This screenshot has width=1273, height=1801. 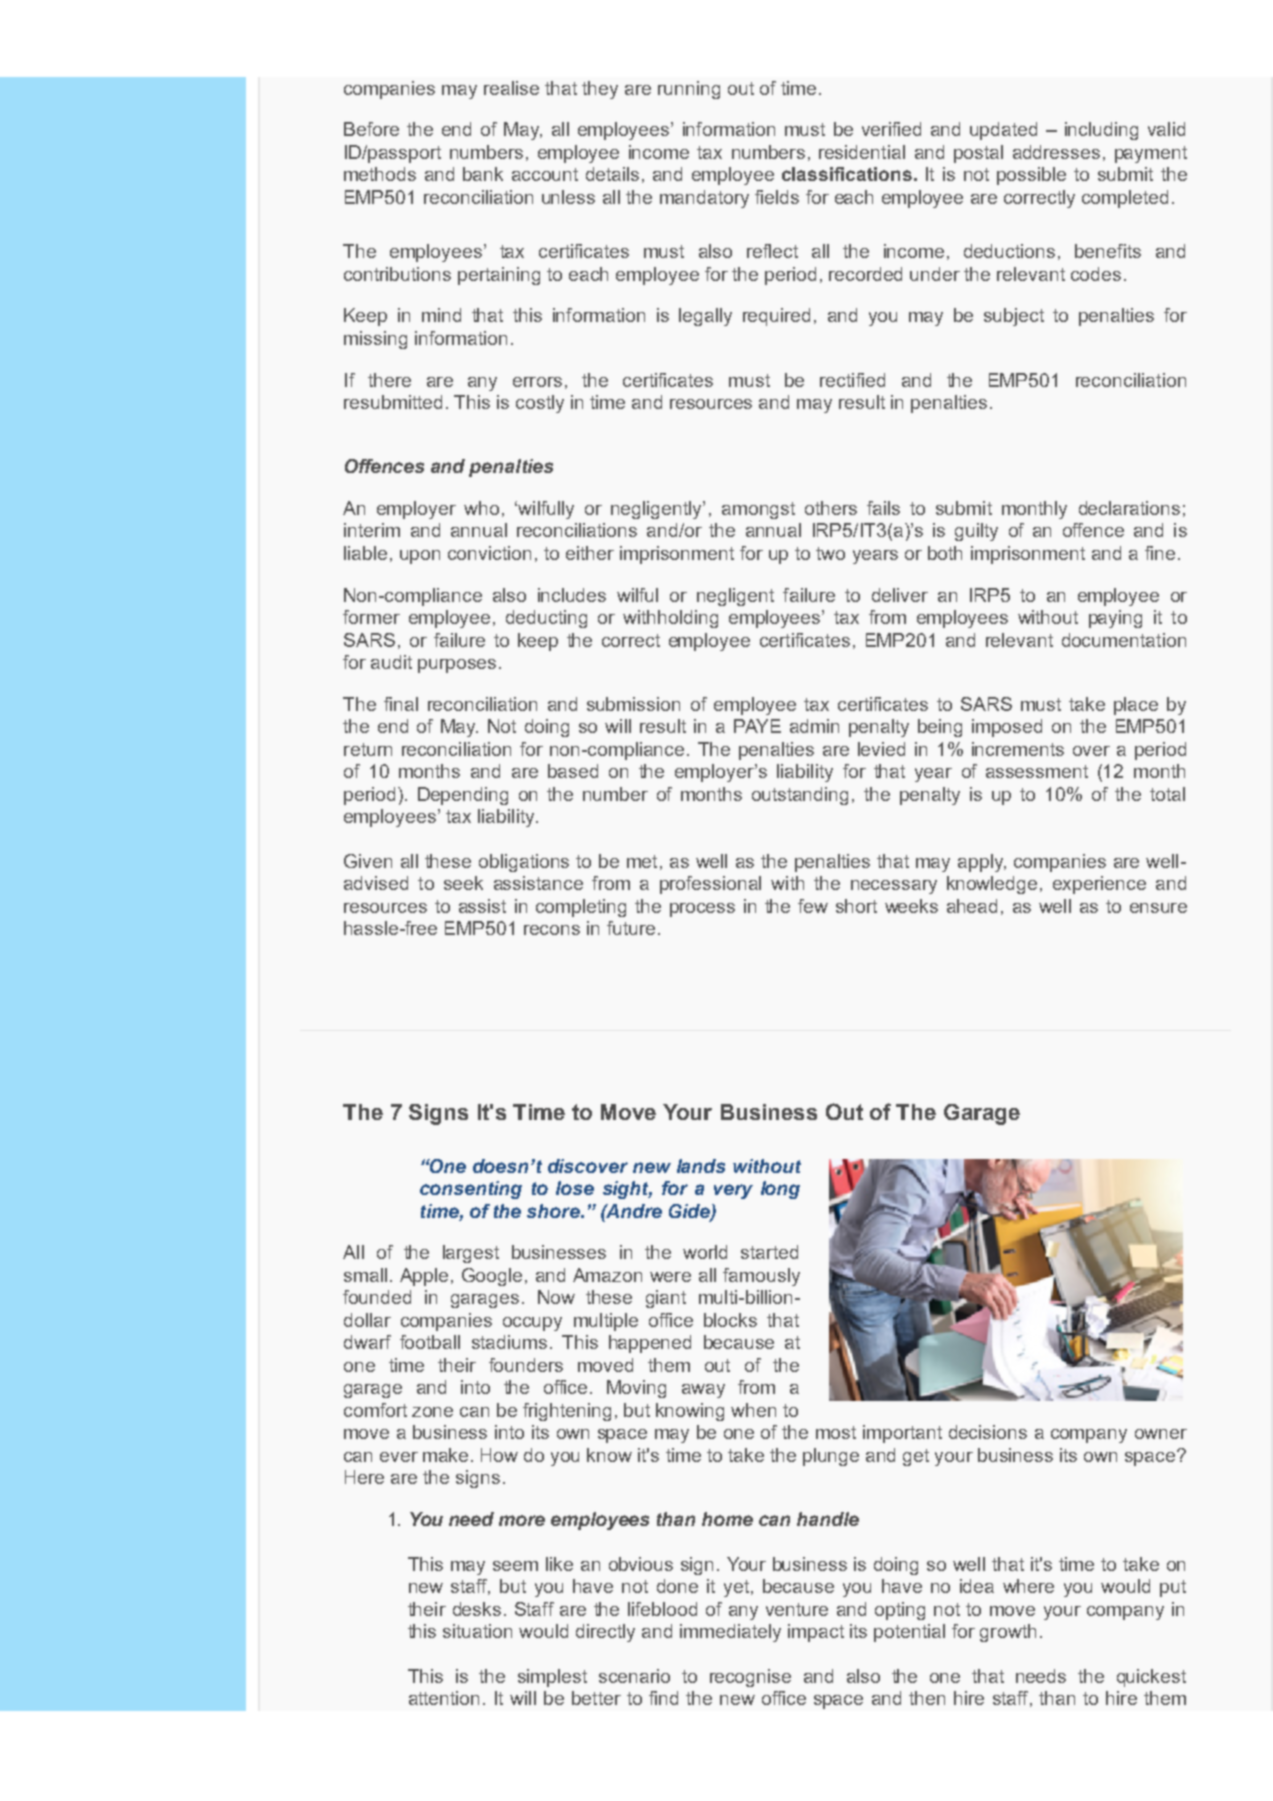 What do you see at coordinates (483, 174) in the screenshot?
I see `bank` at bounding box center [483, 174].
